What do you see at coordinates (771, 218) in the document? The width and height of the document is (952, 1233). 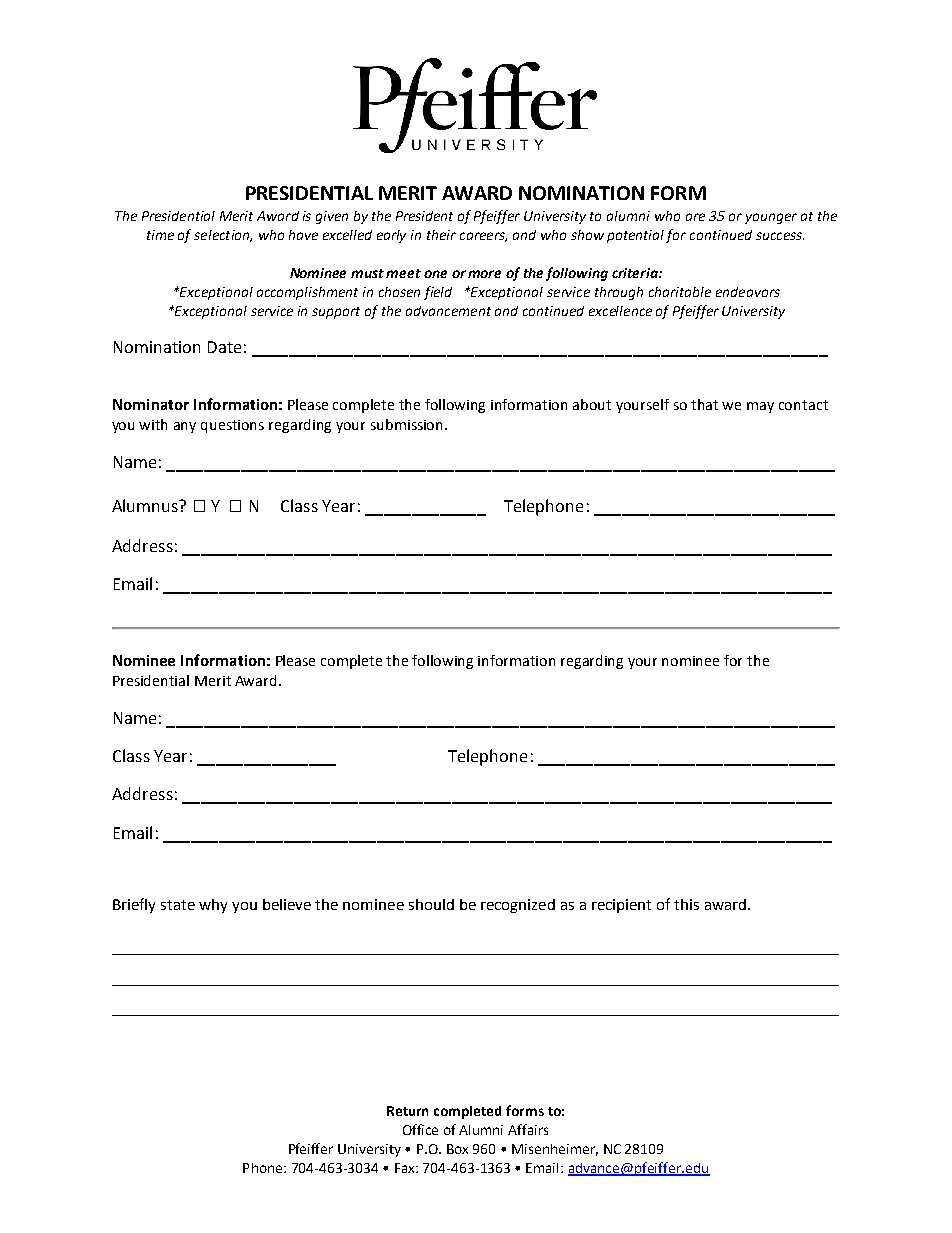 I see `younger` at bounding box center [771, 218].
